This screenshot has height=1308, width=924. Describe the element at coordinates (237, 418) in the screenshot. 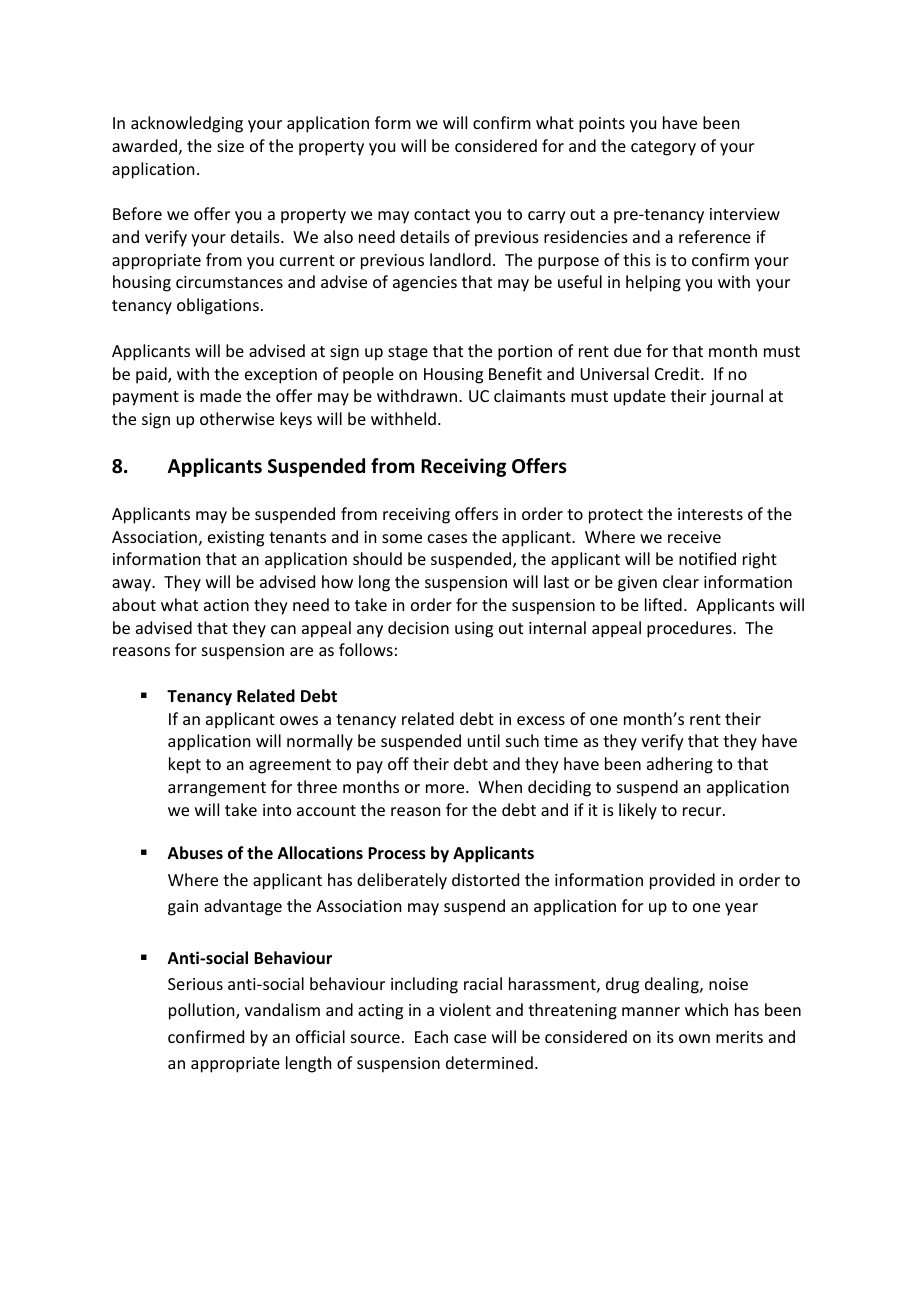

I see `otherwise` at that location.
